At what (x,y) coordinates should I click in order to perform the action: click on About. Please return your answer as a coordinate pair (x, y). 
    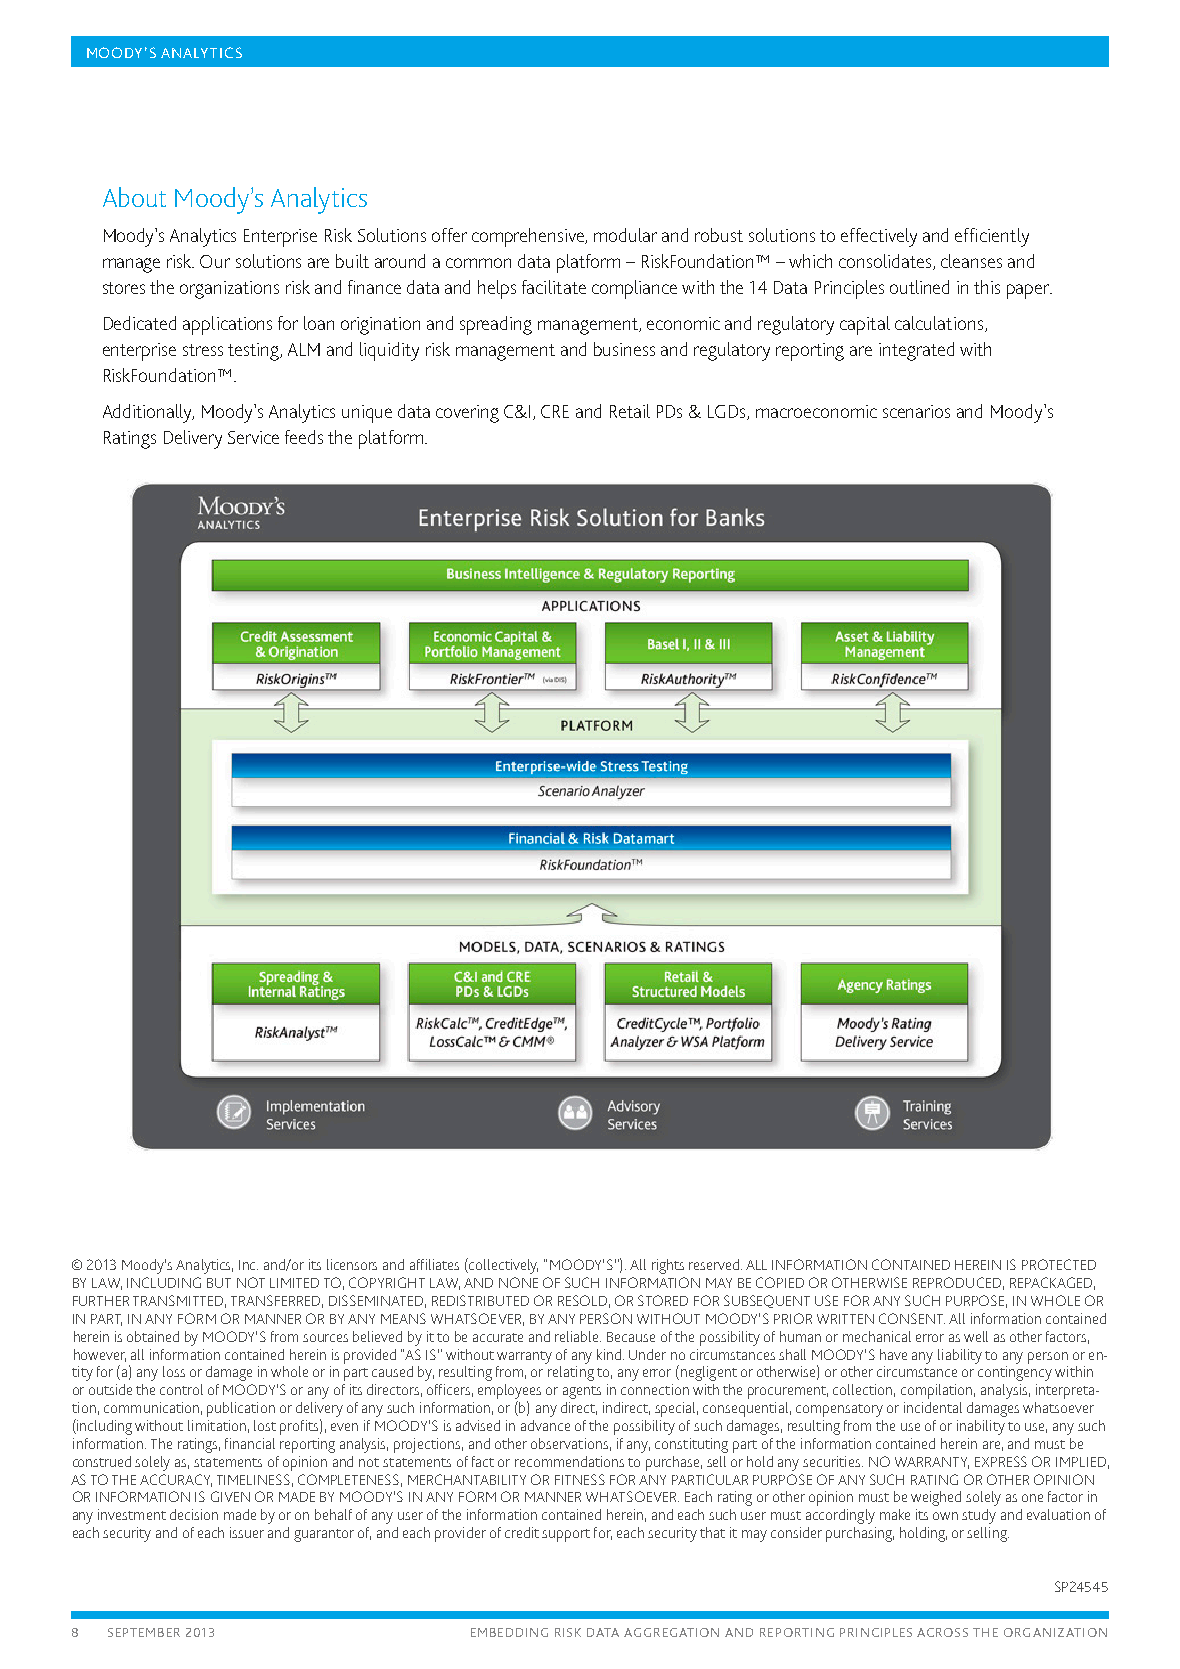
    Looking at the image, I should click on (134, 197).
